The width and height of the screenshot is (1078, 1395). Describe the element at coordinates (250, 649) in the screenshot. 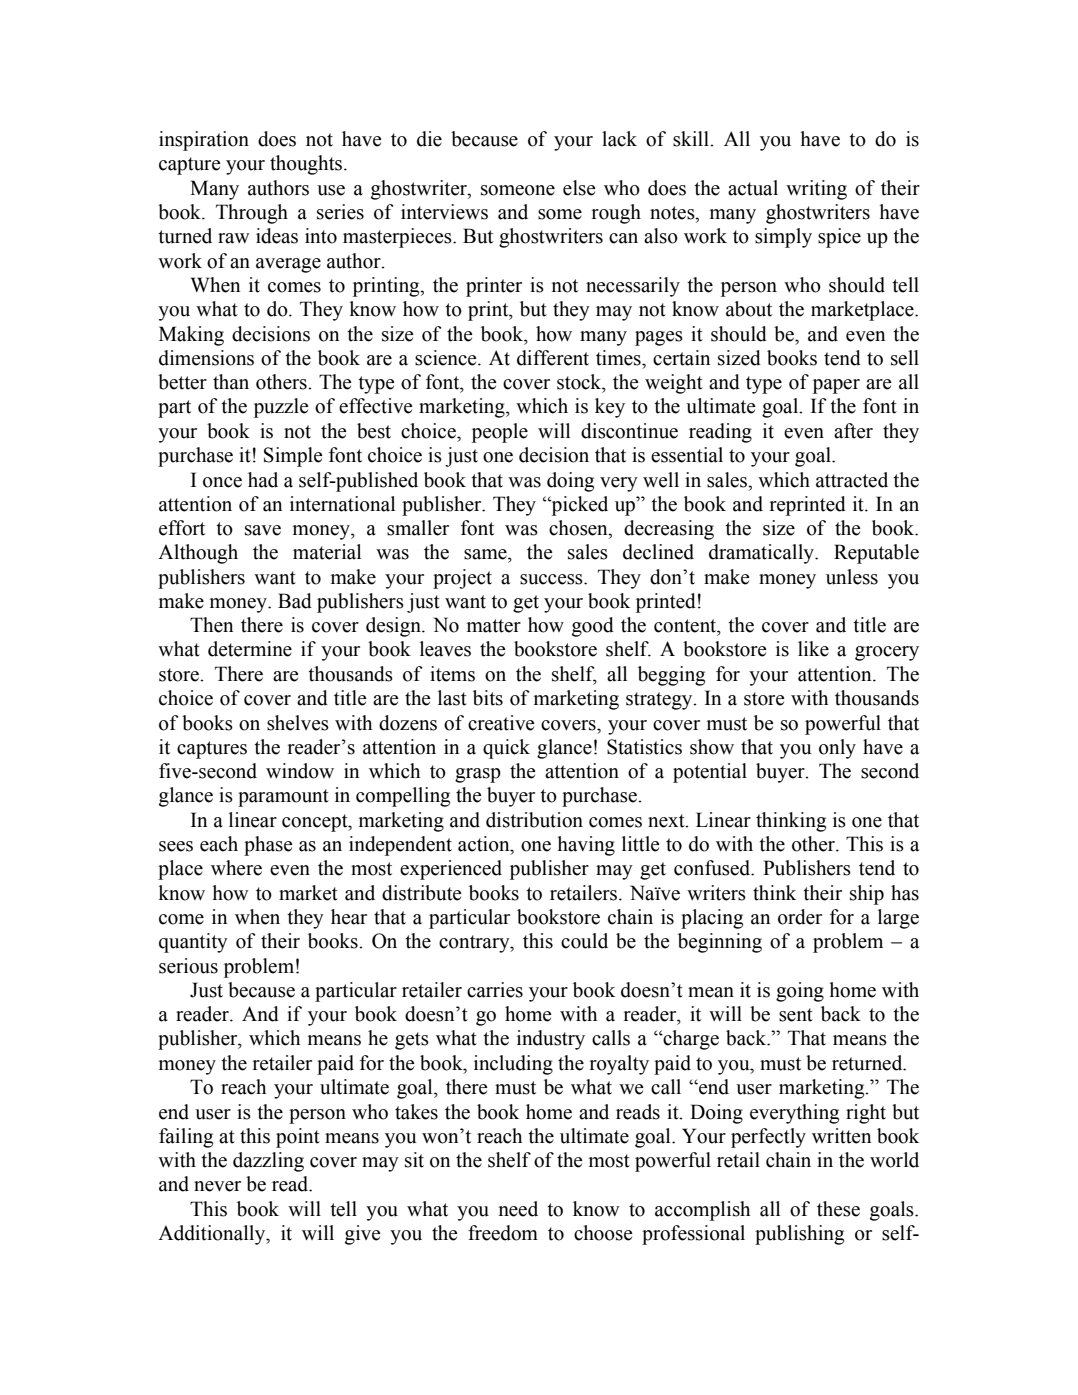

I see `determine` at that location.
